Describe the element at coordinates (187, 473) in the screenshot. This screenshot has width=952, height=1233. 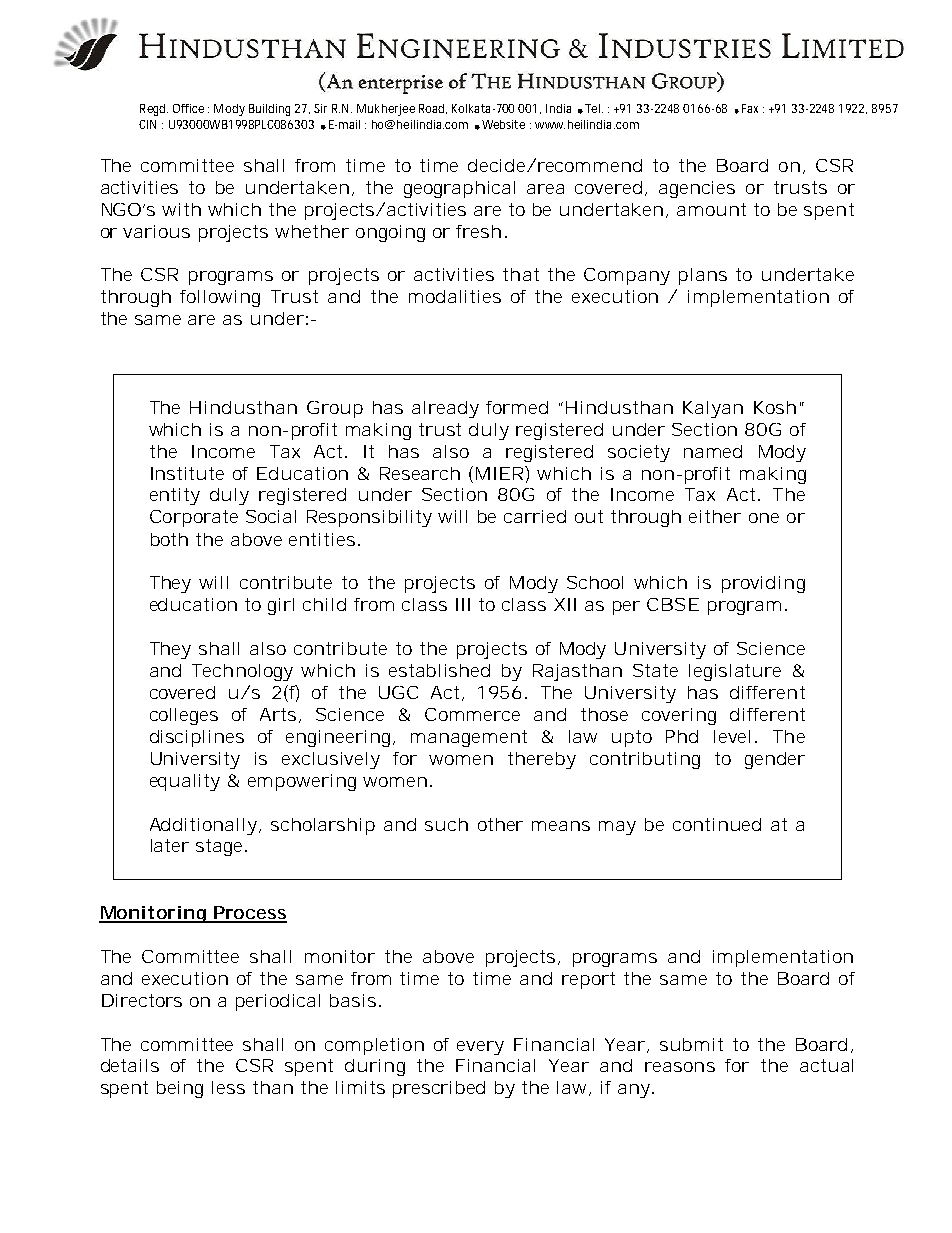
I see `Institute` at that location.
